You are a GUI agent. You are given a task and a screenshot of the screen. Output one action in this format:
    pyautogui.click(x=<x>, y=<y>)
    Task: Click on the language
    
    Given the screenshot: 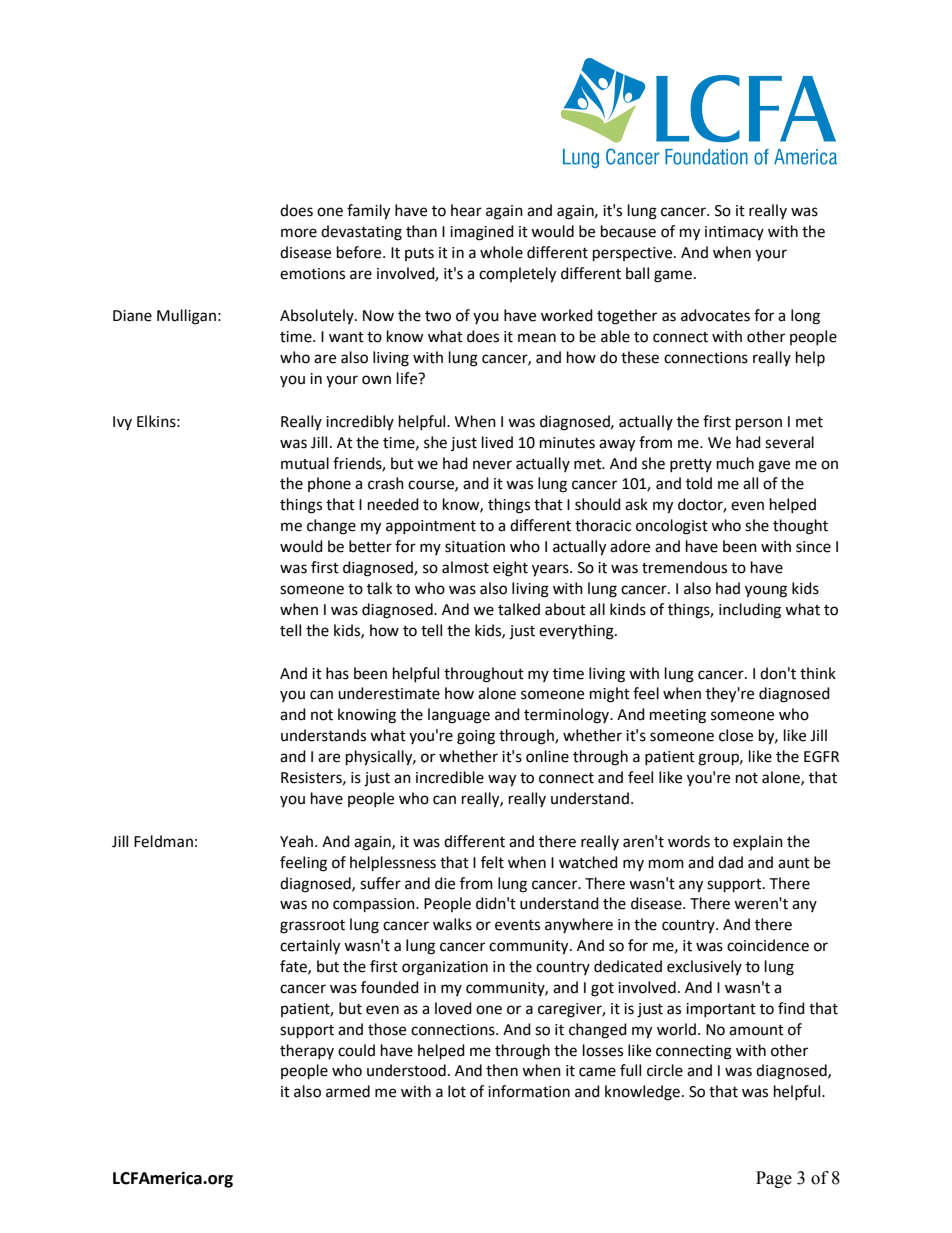 What is the action you would take?
    pyautogui.click(x=459, y=716)
